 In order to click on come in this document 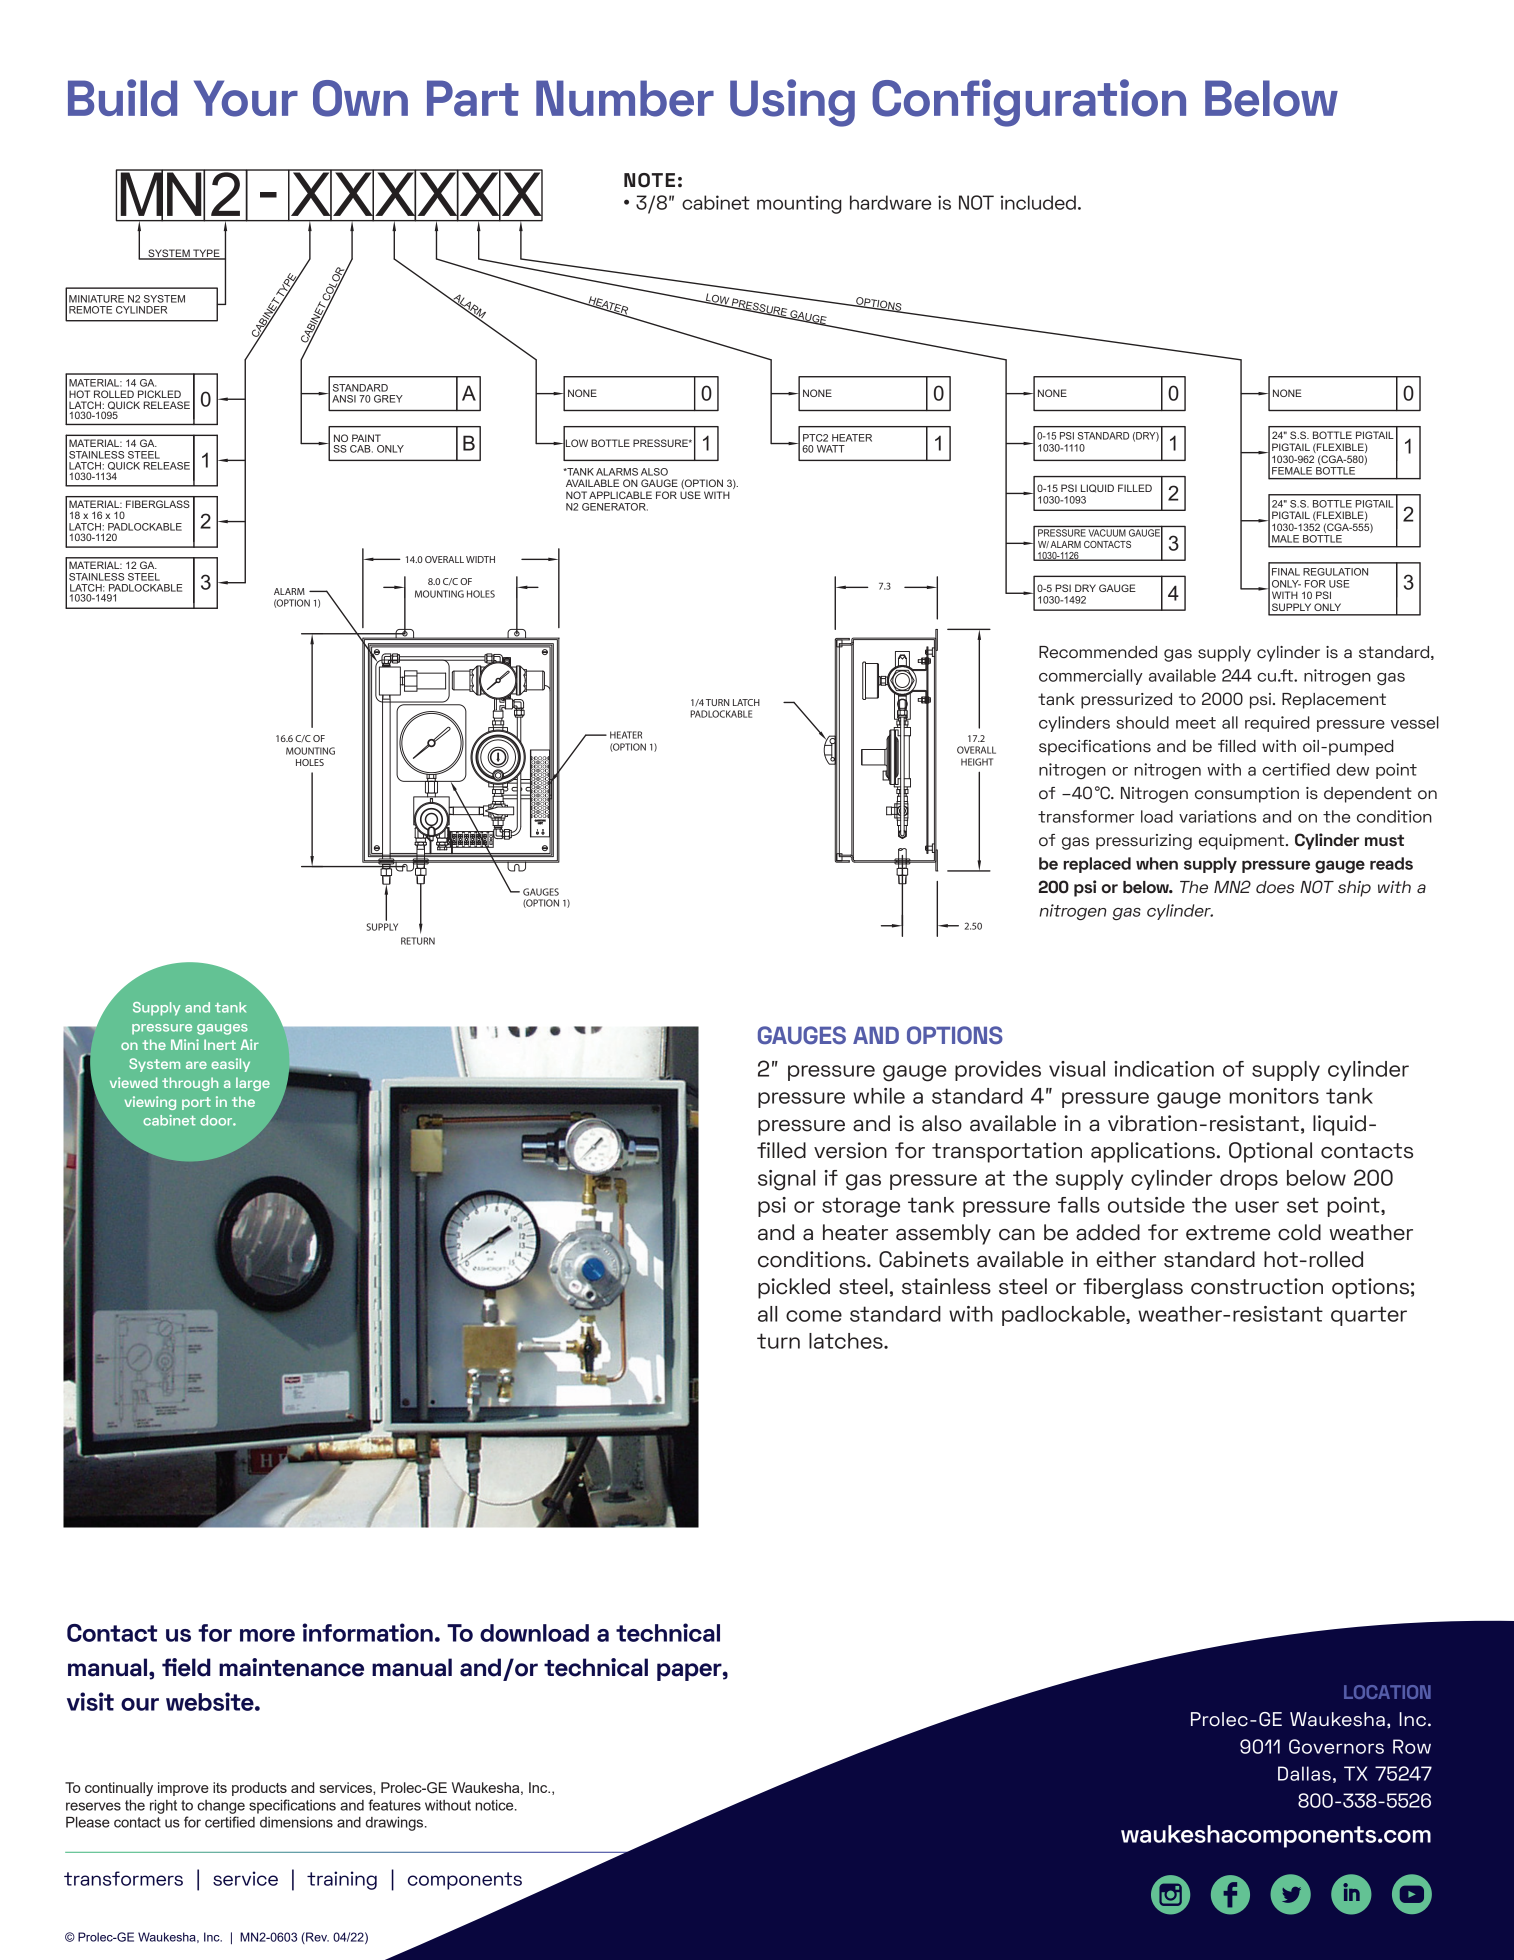, I will do `click(814, 1316)`.
